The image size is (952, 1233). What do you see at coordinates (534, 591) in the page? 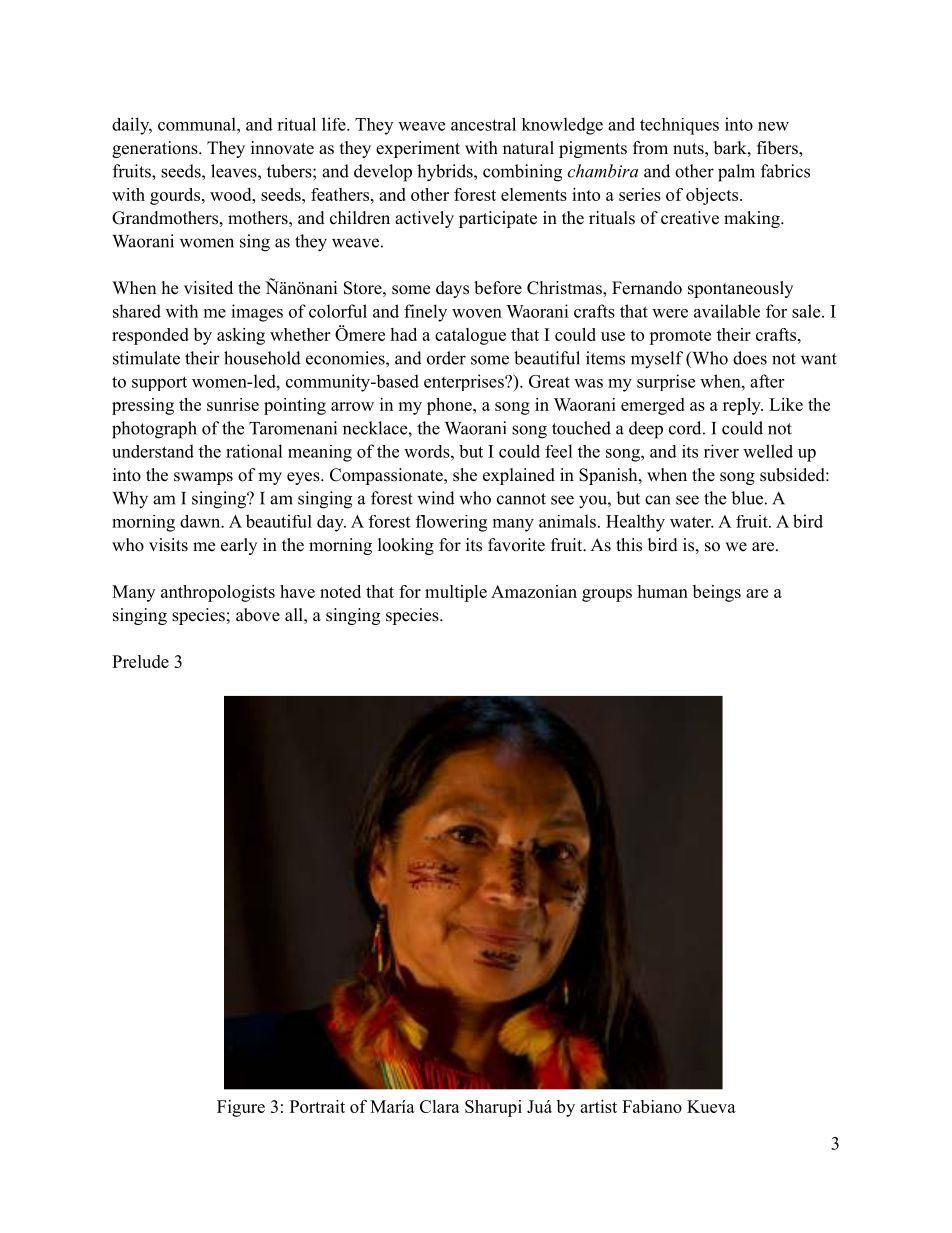
I see `Amazonian` at bounding box center [534, 591].
